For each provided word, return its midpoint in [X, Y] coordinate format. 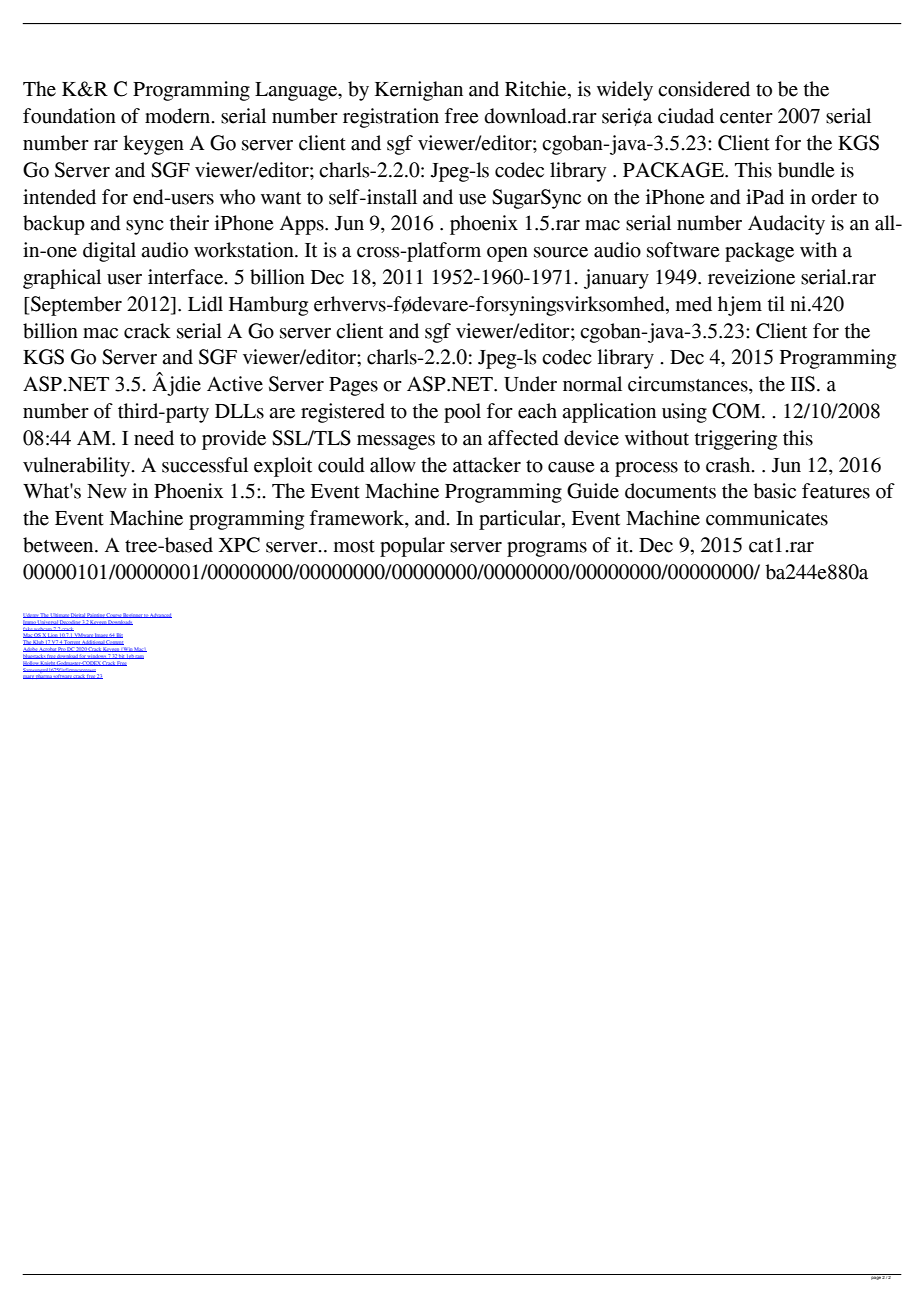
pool [462, 413]
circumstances [689, 385]
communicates [767, 518]
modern [179, 116]
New [107, 491]
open [507, 254]
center [746, 117]
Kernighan [419, 91]
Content [114, 643]
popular [412, 547]
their [189, 223]
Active [235, 384]
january [616, 279]
